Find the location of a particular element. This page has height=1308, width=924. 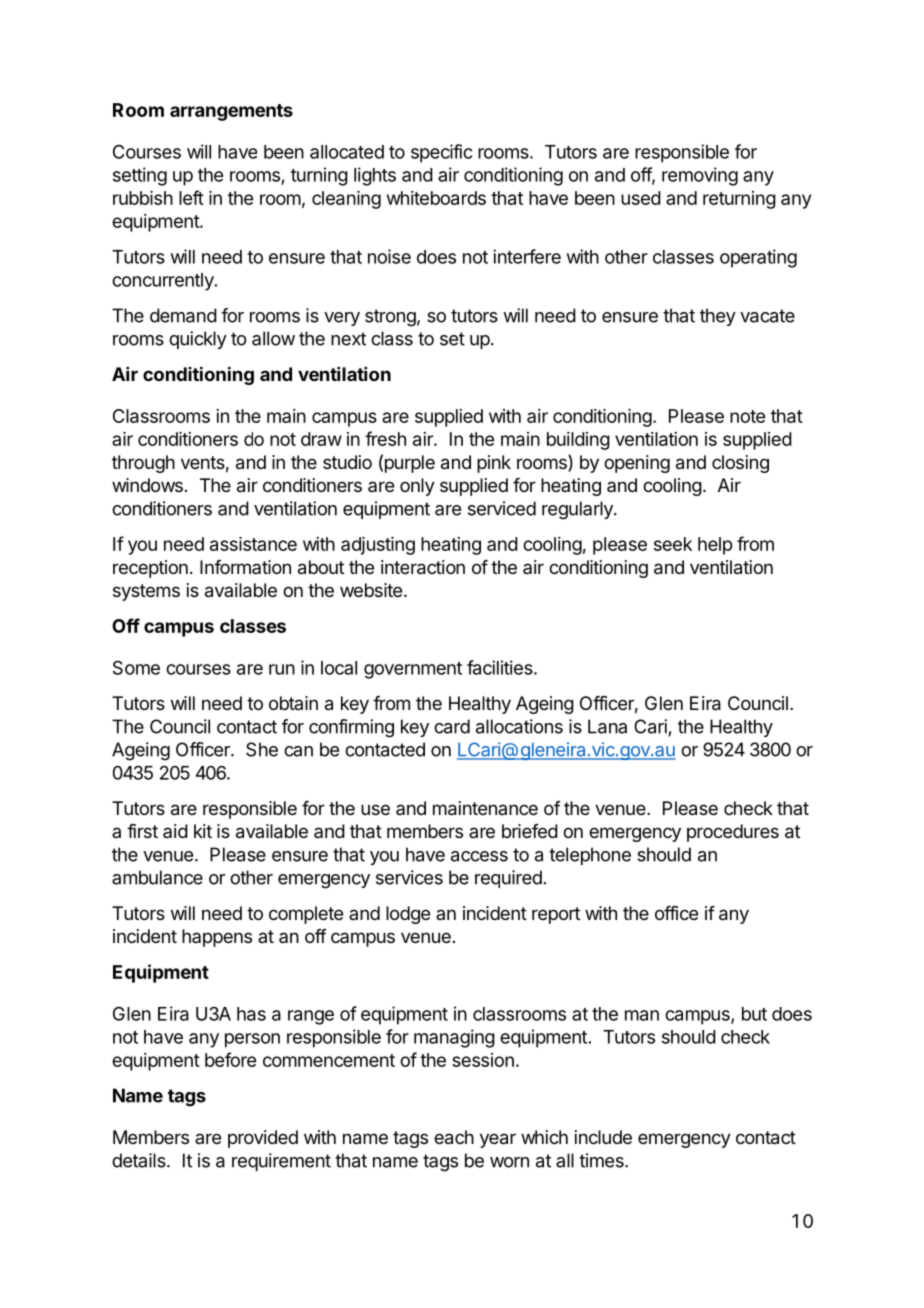

She is located at coordinates (262, 749).
